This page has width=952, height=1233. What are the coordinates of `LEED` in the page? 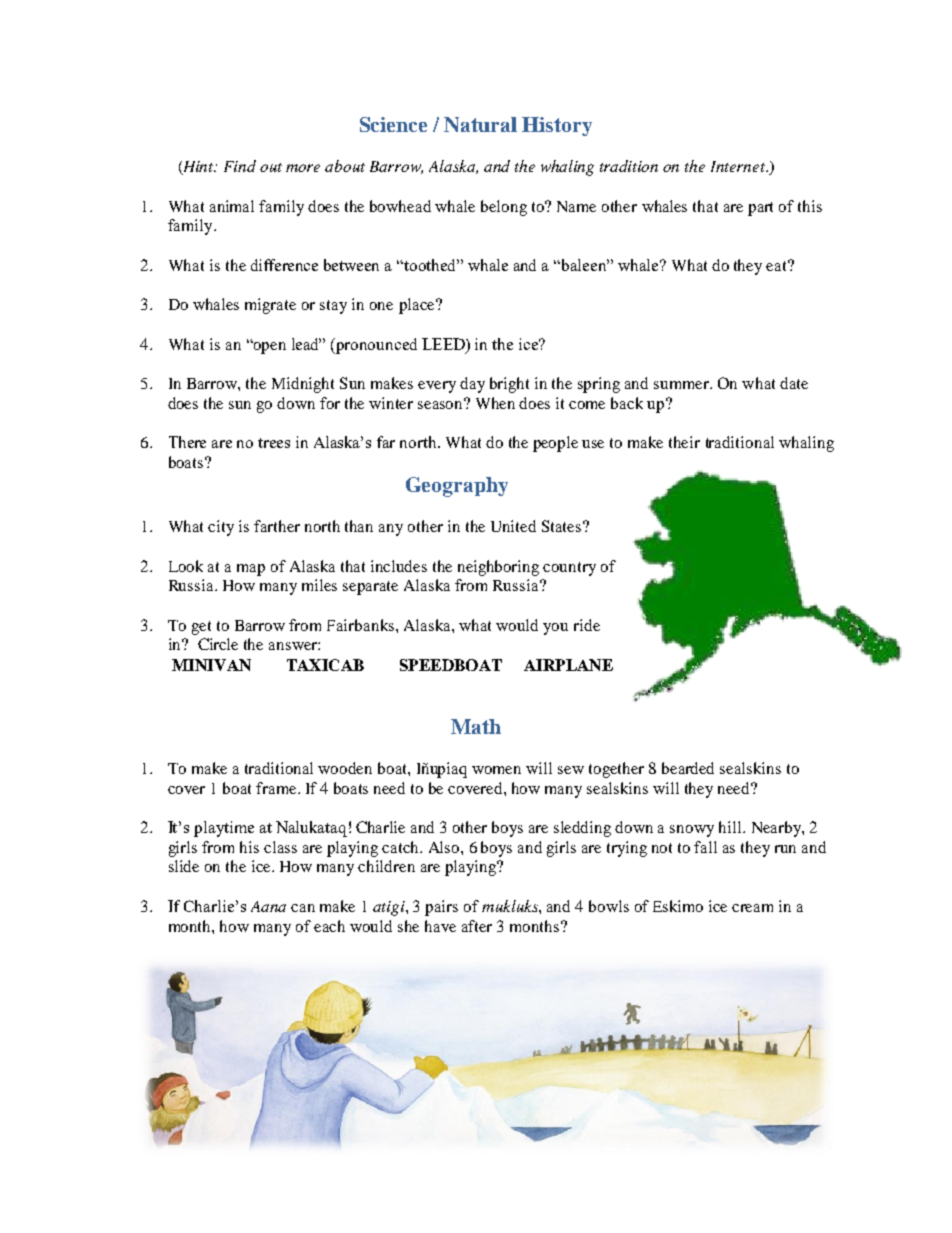 It's located at (444, 344).
